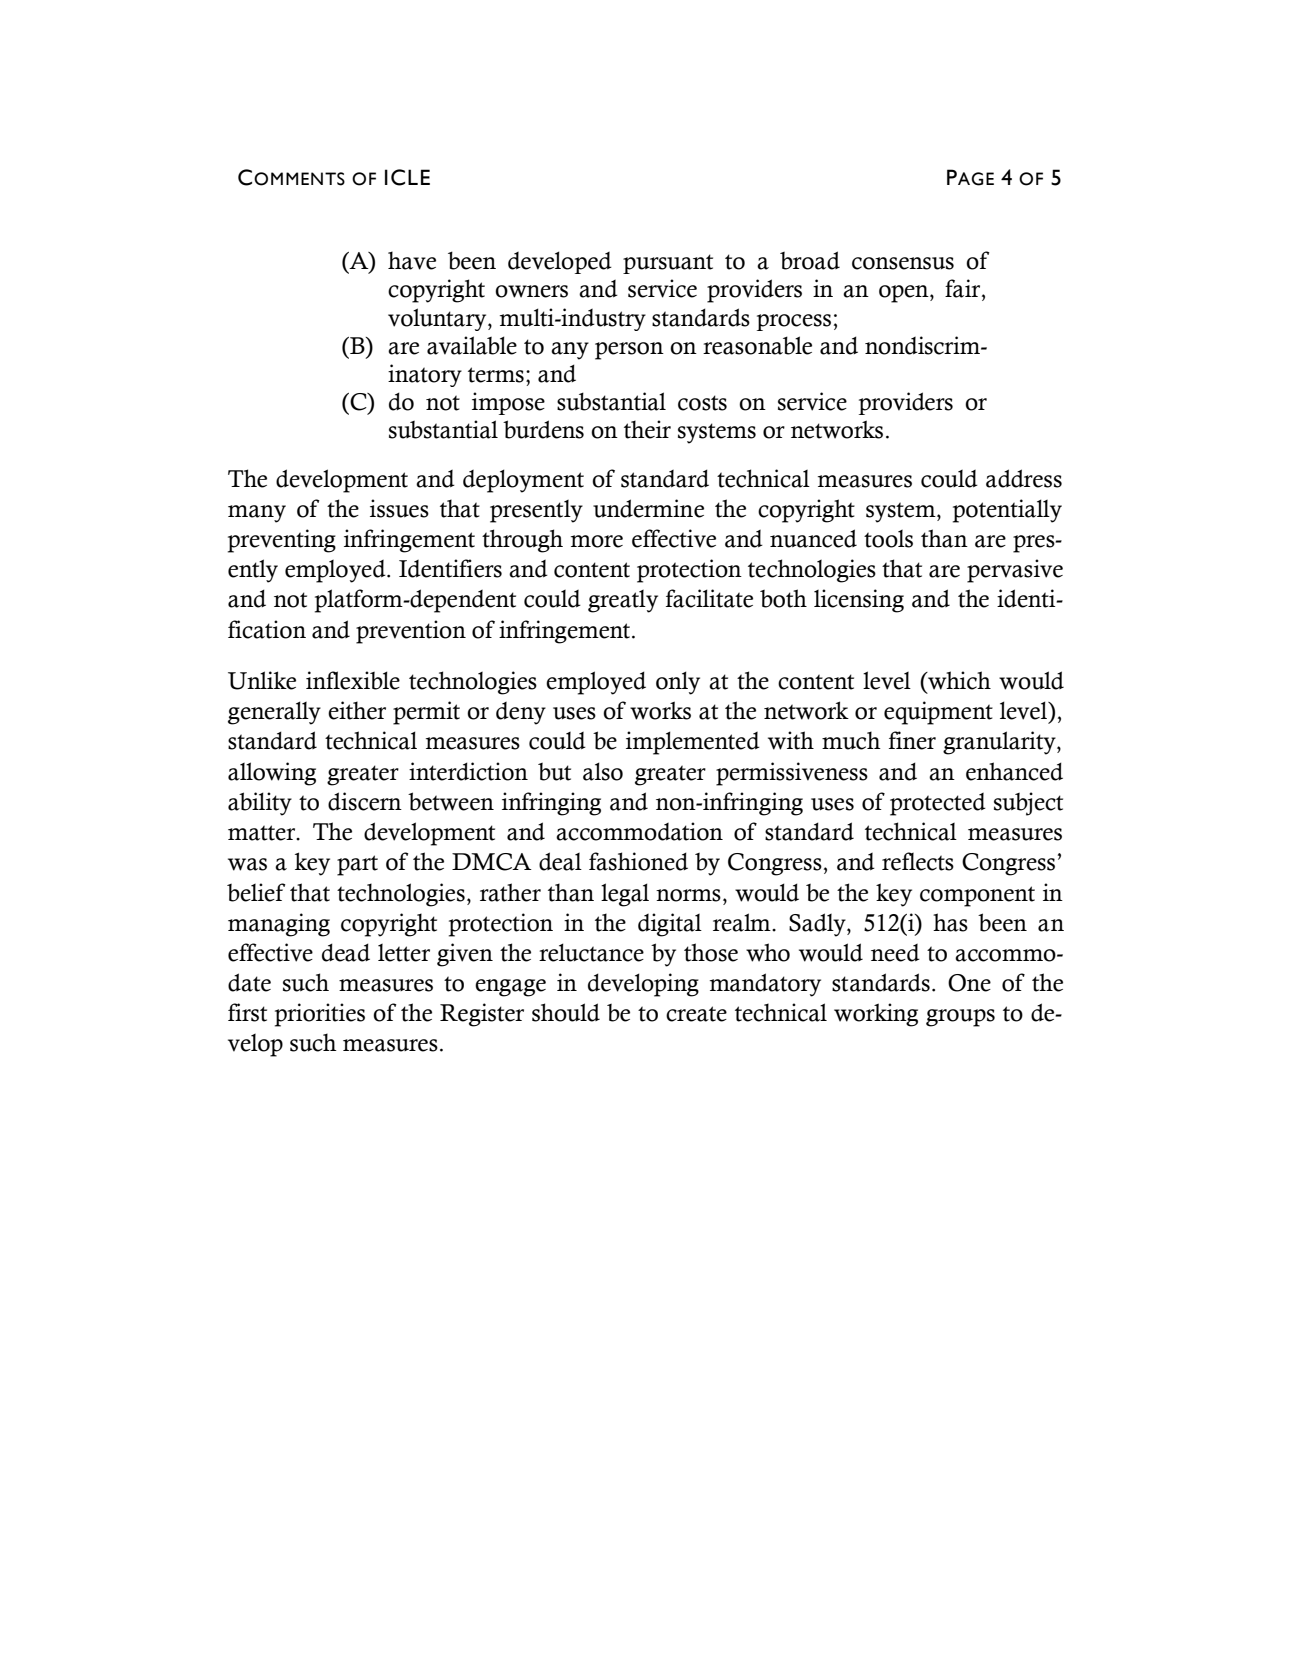  I want to click on their, so click(647, 429).
